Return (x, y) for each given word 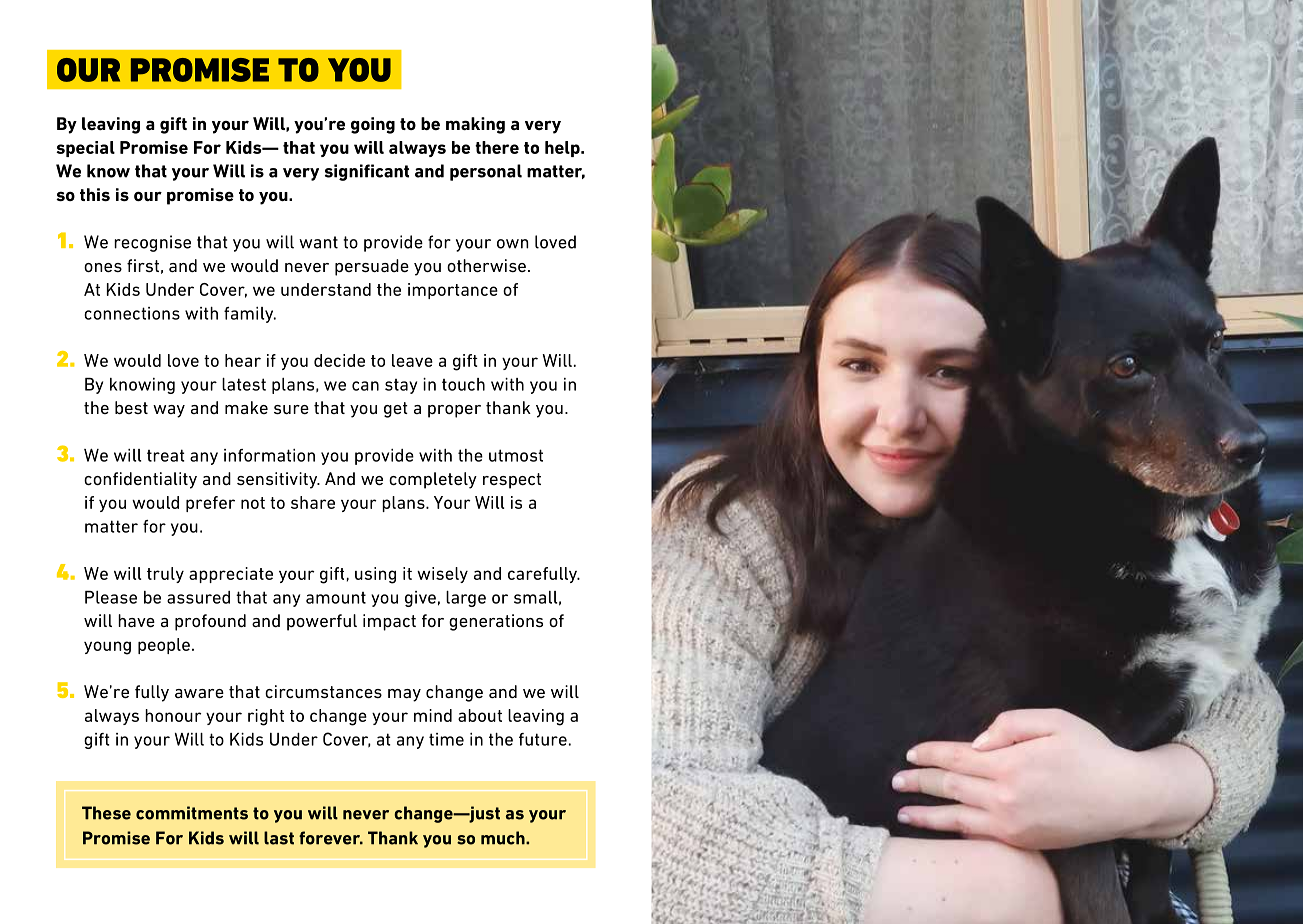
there (497, 147)
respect (512, 481)
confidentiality (140, 480)
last (279, 838)
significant (367, 172)
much (504, 838)
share (313, 502)
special (85, 149)
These (106, 813)
